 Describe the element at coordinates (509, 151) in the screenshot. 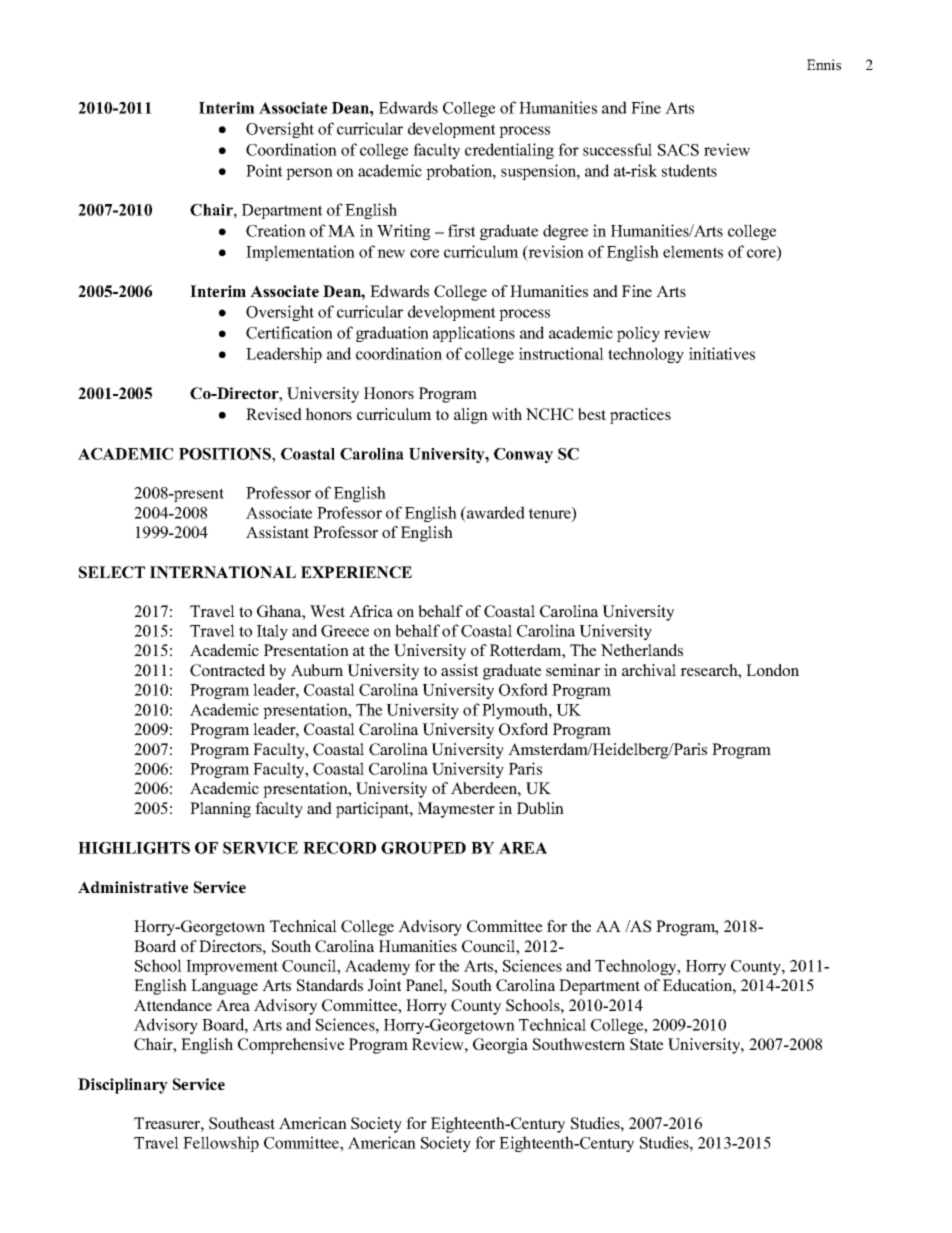

I see `credentialing` at that location.
